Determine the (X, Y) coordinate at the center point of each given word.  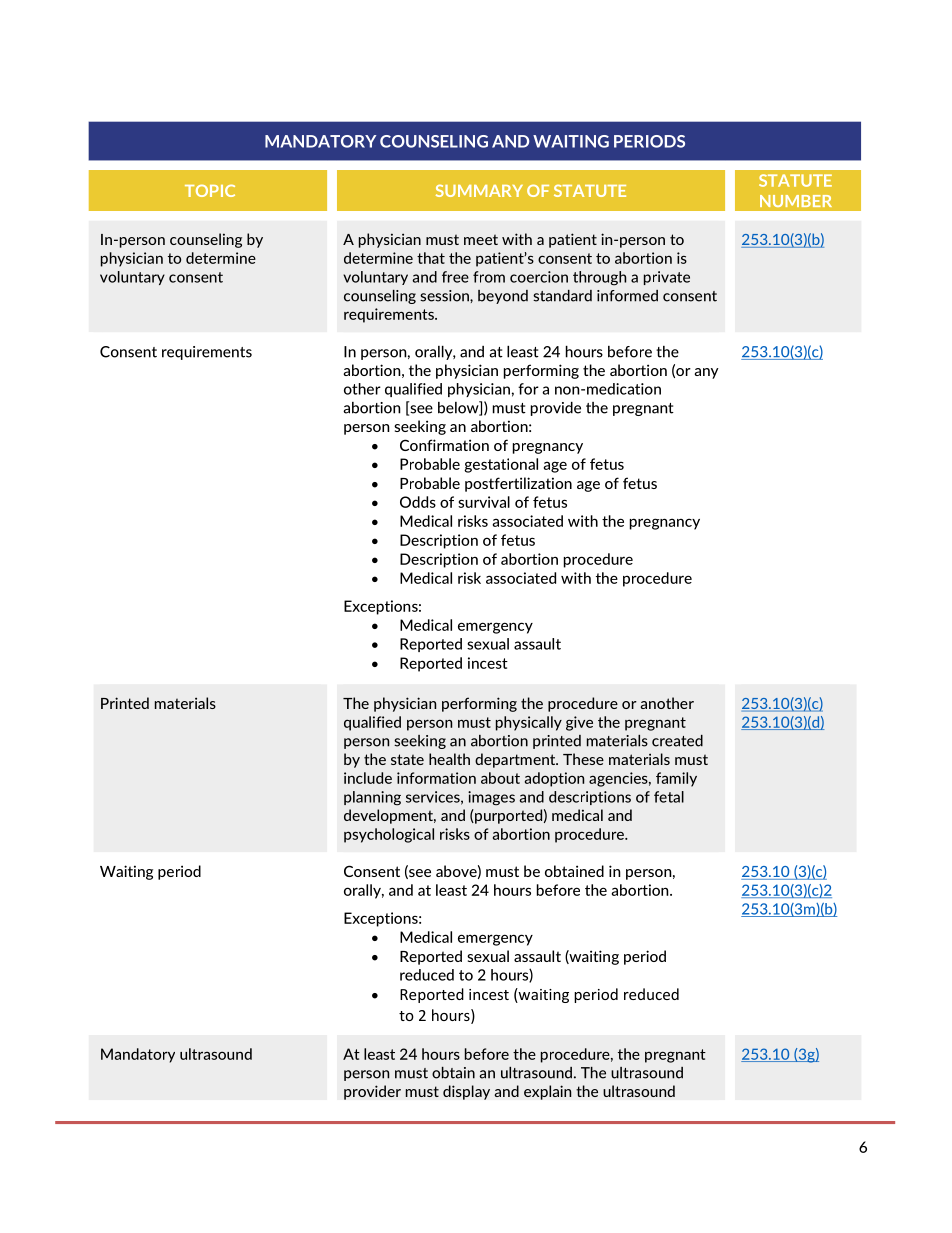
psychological (389, 835)
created (677, 741)
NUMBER (796, 201)
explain (548, 1092)
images (491, 798)
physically (529, 723)
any (706, 373)
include (368, 778)
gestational (501, 465)
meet (481, 239)
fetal (669, 797)
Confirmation (444, 445)
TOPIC (210, 190)
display (466, 1092)
